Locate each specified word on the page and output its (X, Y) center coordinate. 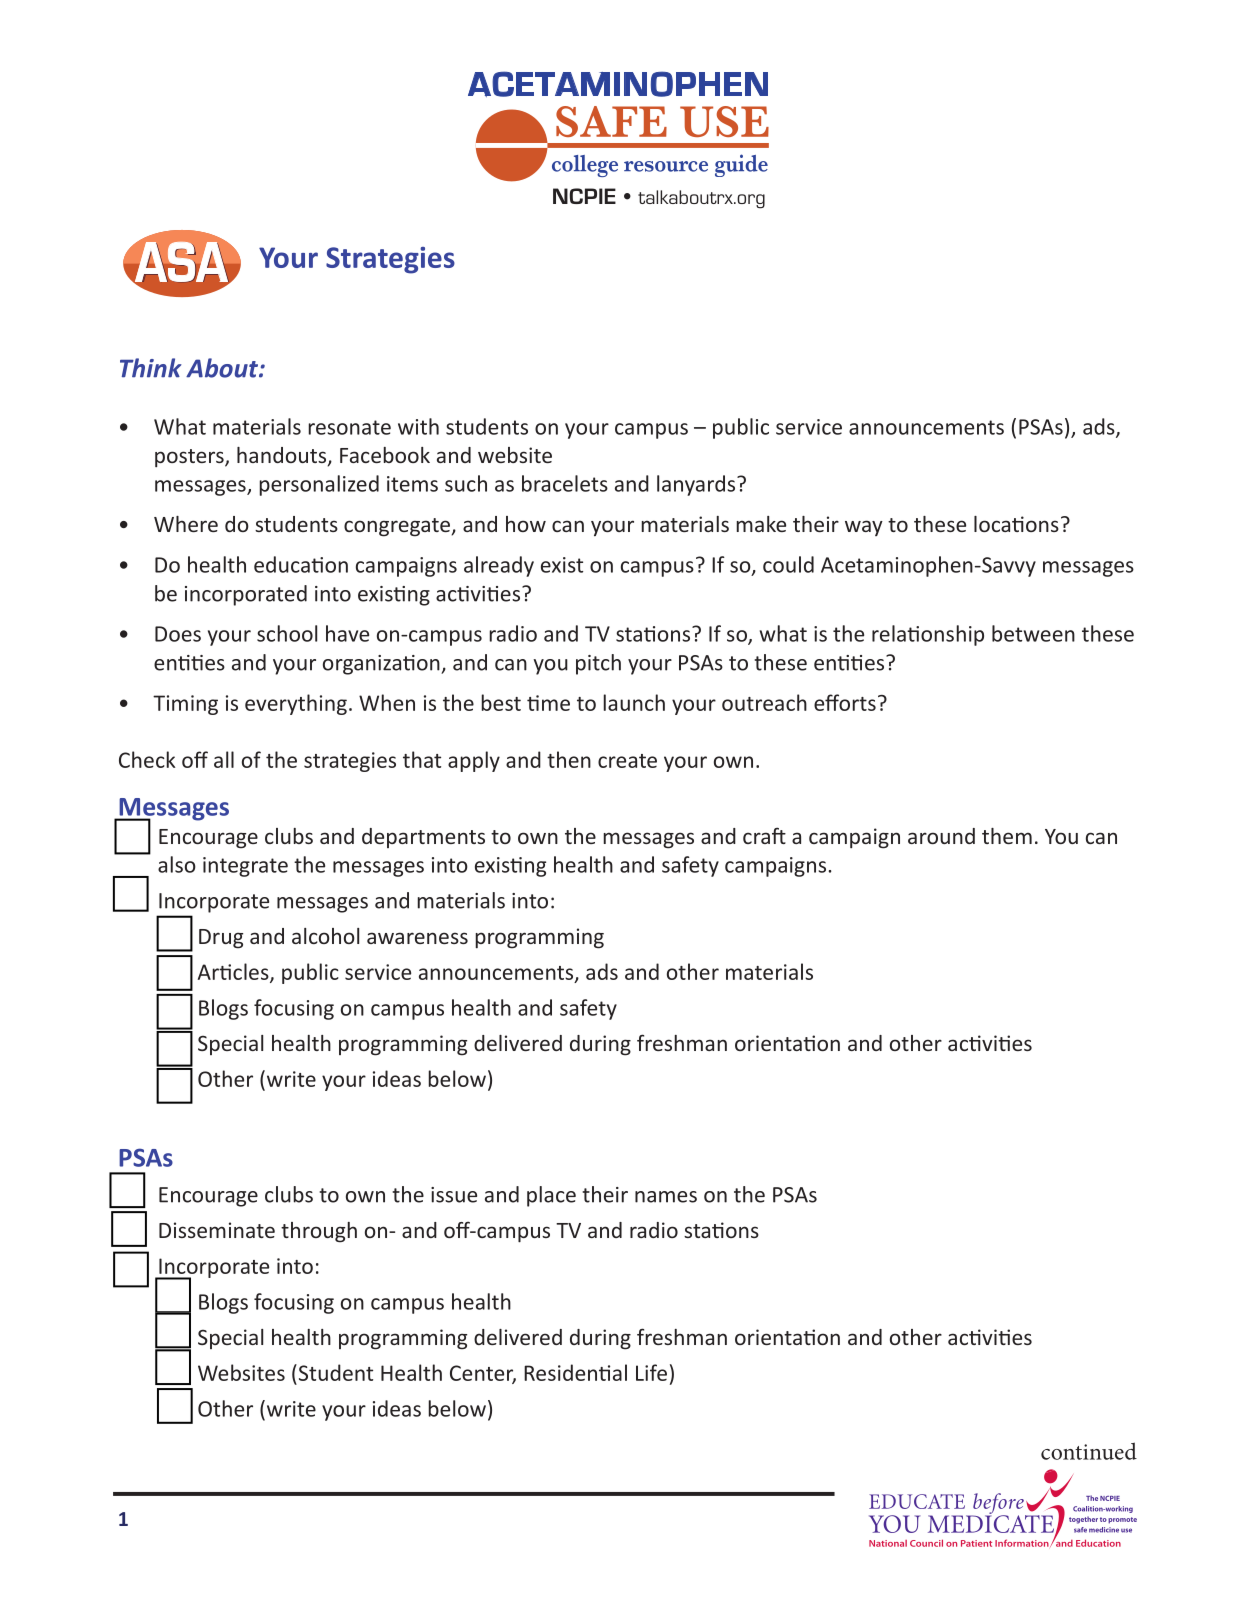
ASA (182, 262)
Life (651, 1372)
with (418, 426)
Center (483, 1374)
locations (1016, 524)
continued (1089, 1451)
